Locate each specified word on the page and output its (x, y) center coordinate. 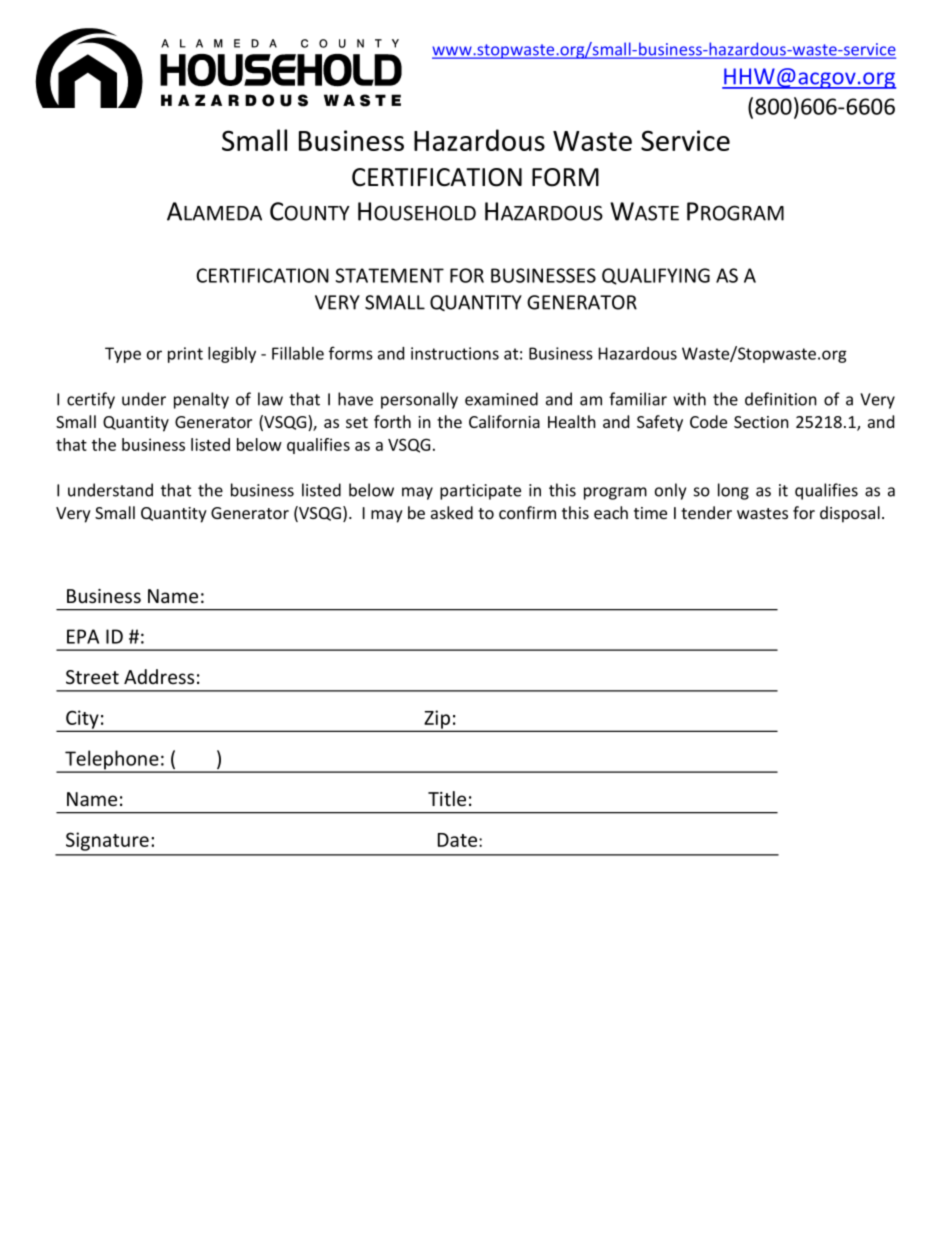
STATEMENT (389, 275)
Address (159, 676)
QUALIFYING (656, 276)
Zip (437, 720)
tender (706, 512)
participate (480, 492)
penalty (201, 400)
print (185, 355)
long (733, 491)
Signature (107, 841)
